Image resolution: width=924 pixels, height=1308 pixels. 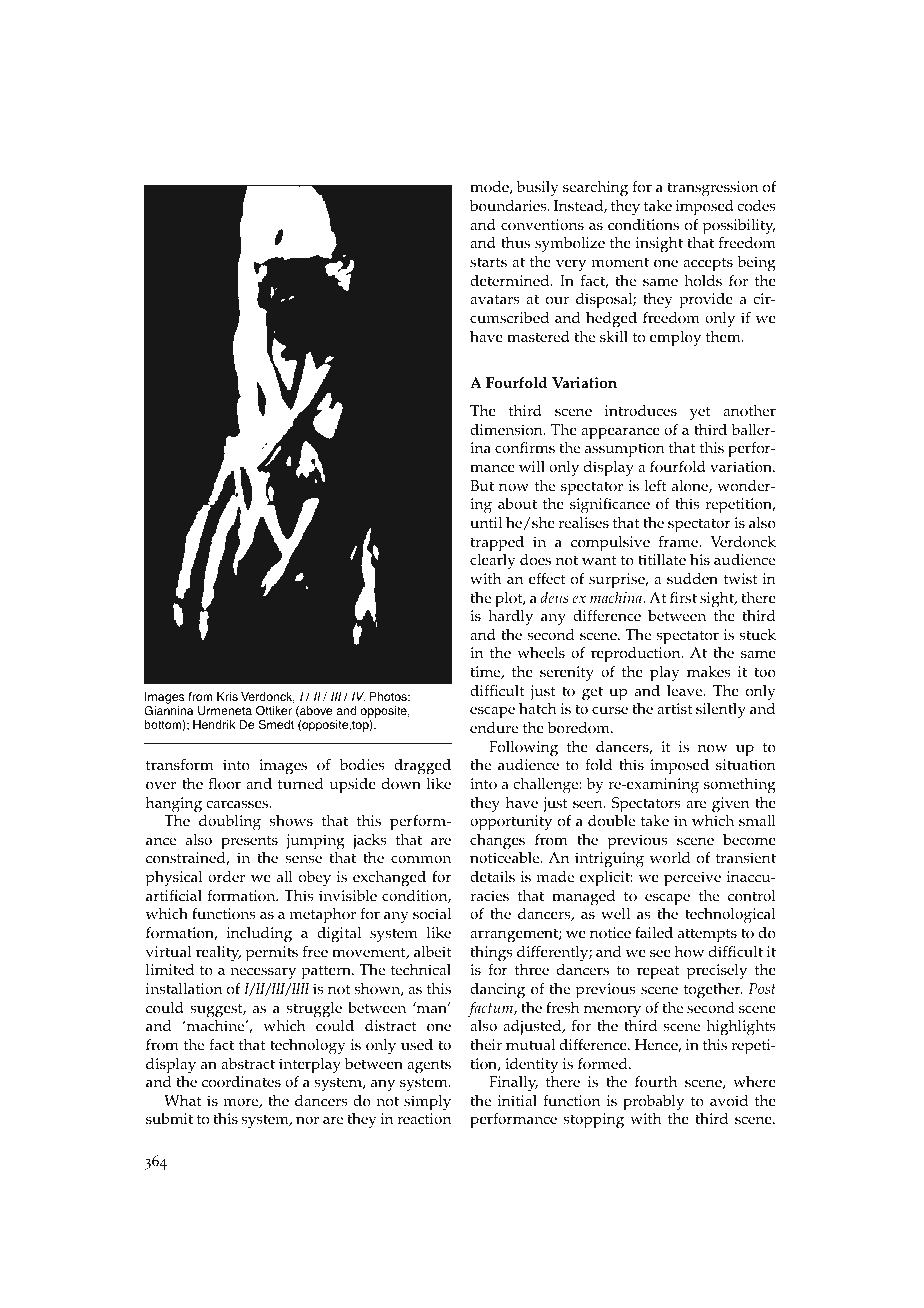 What do you see at coordinates (492, 877) in the page?
I see `details` at bounding box center [492, 877].
